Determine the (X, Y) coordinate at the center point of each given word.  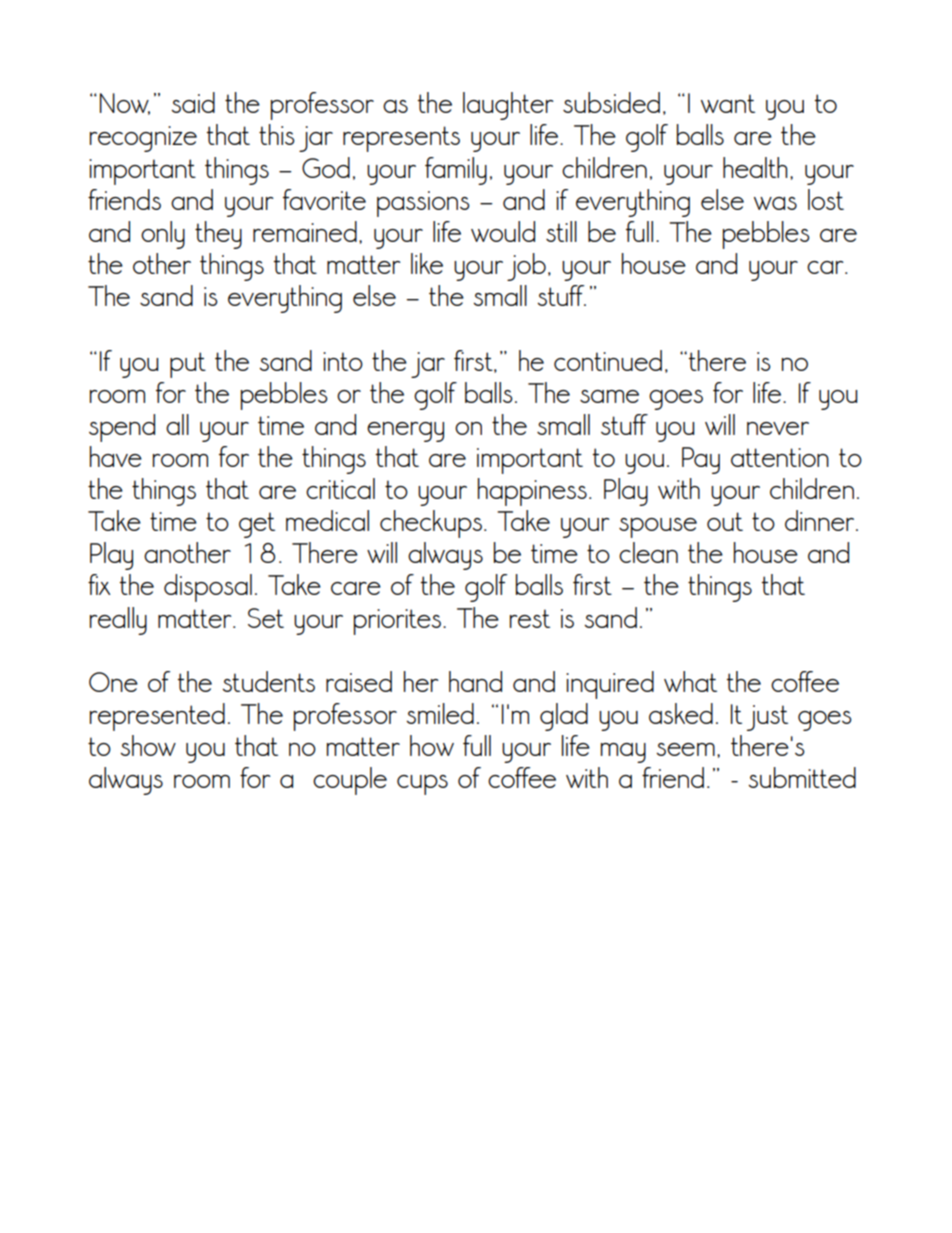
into (343, 361)
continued (608, 360)
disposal (208, 588)
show (148, 745)
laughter (508, 106)
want (728, 103)
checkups (431, 524)
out (725, 521)
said (193, 102)
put (188, 365)
